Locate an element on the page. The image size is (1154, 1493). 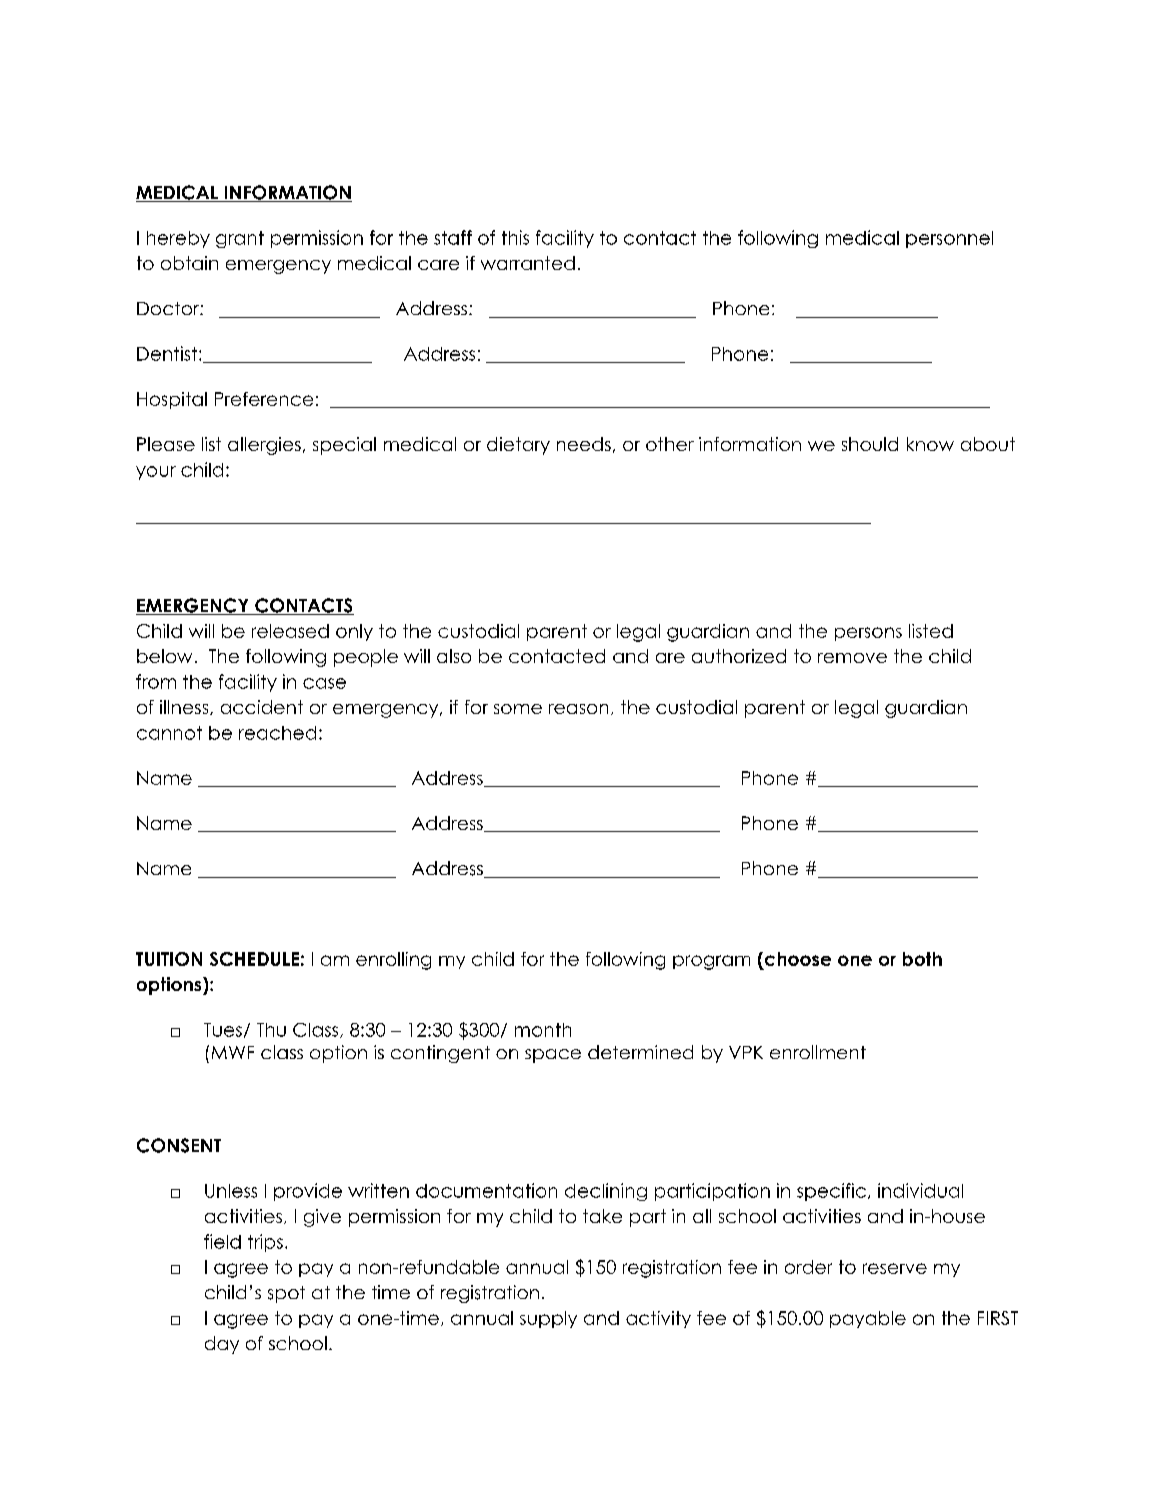
SCHEDULE is located at coordinates (254, 959).
